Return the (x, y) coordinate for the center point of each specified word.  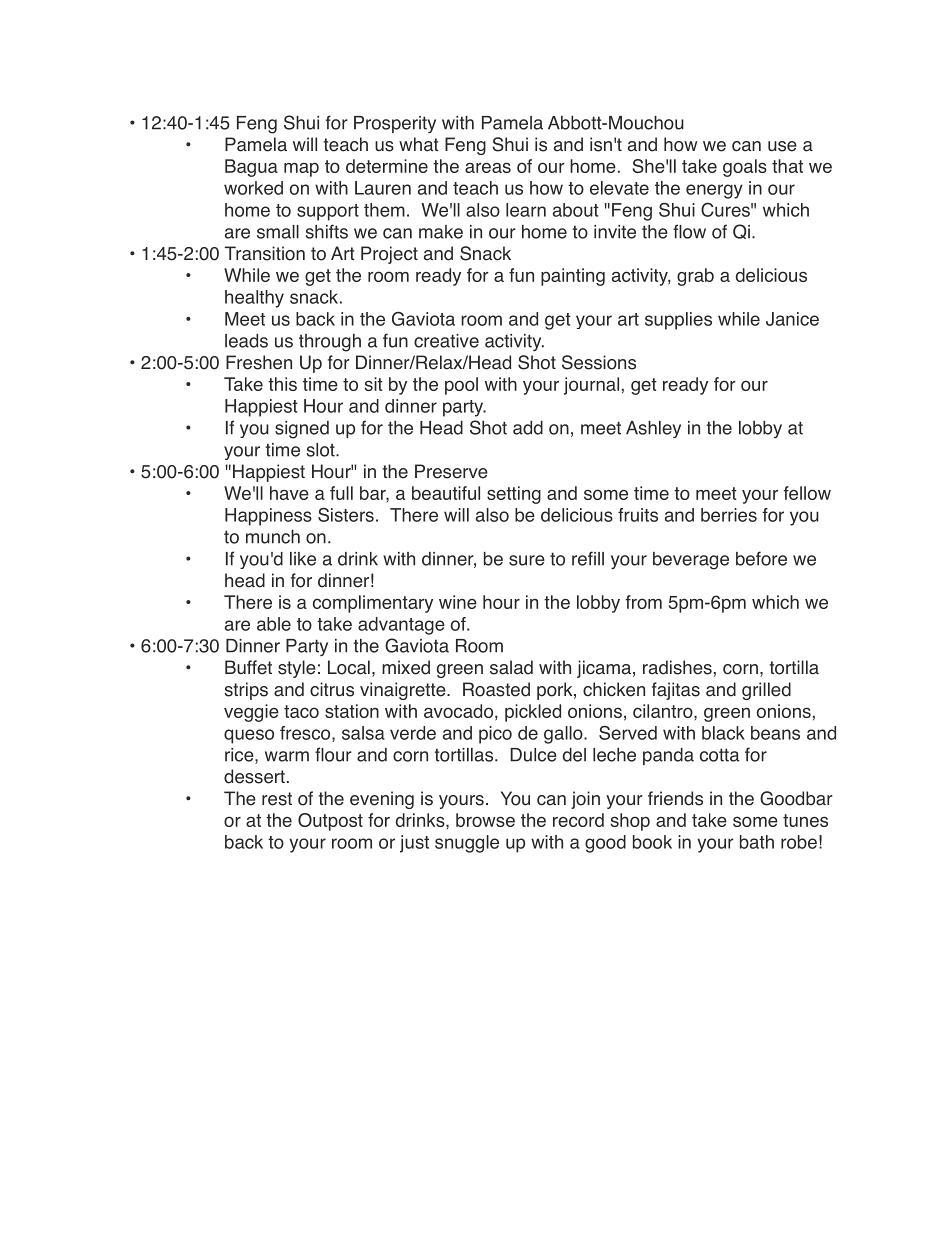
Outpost (330, 822)
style (297, 669)
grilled (766, 691)
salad (511, 667)
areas (488, 167)
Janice (792, 319)
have (289, 493)
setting (514, 495)
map (301, 170)
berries (729, 515)
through (330, 343)
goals (745, 168)
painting (573, 277)
